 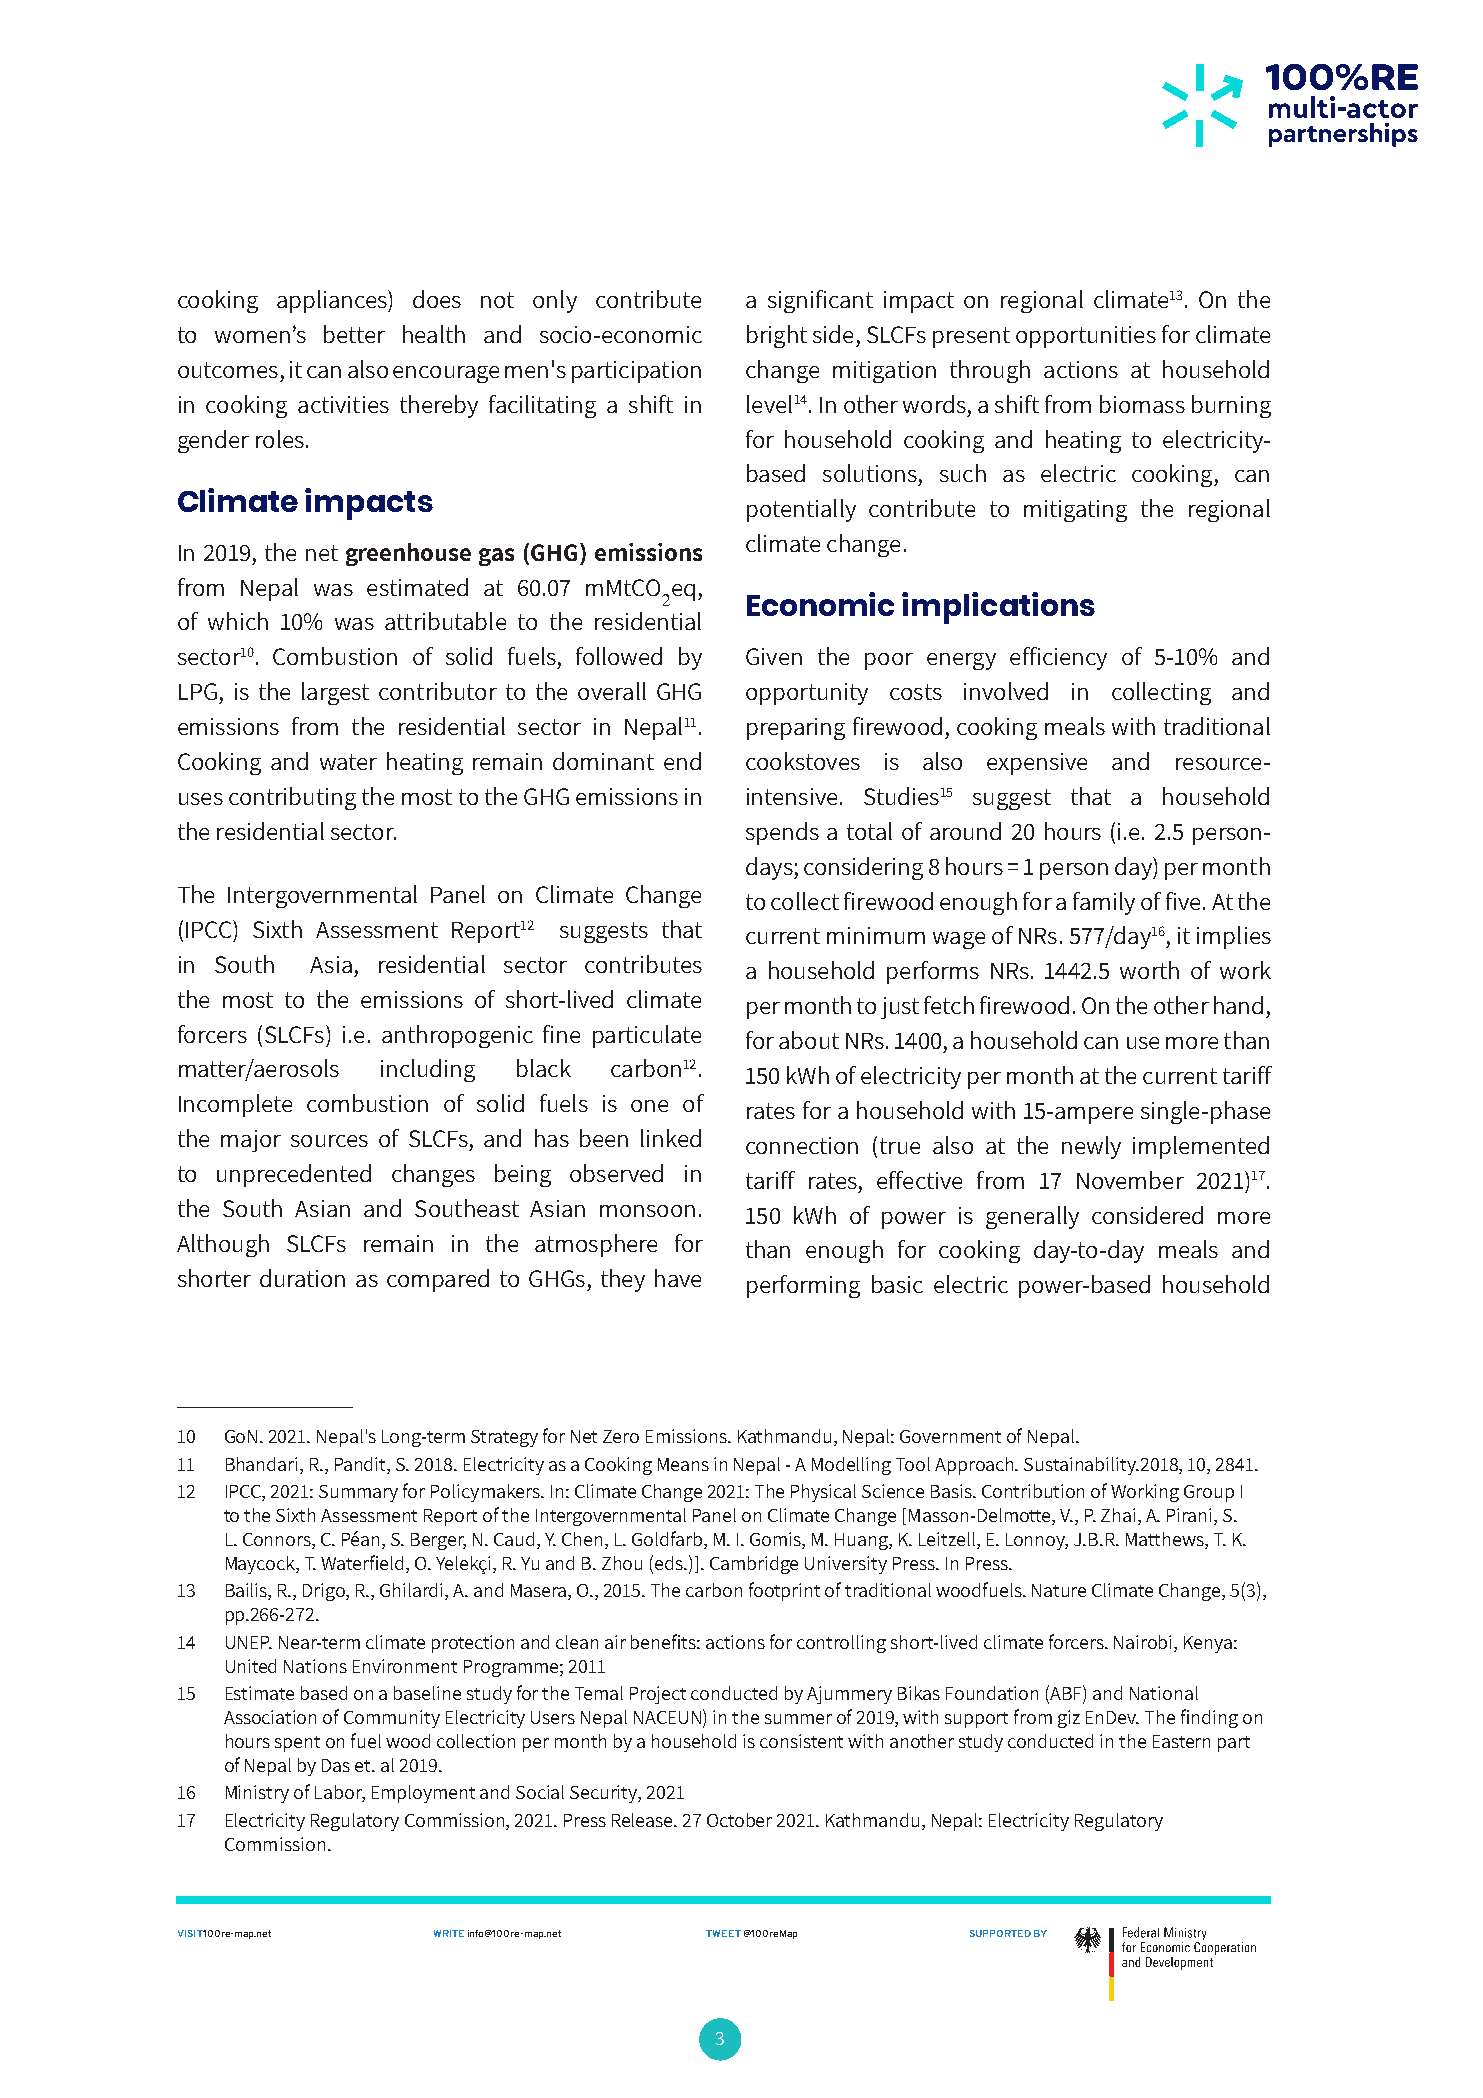 What do you see at coordinates (1086, 337) in the document?
I see `opportunities` at bounding box center [1086, 337].
